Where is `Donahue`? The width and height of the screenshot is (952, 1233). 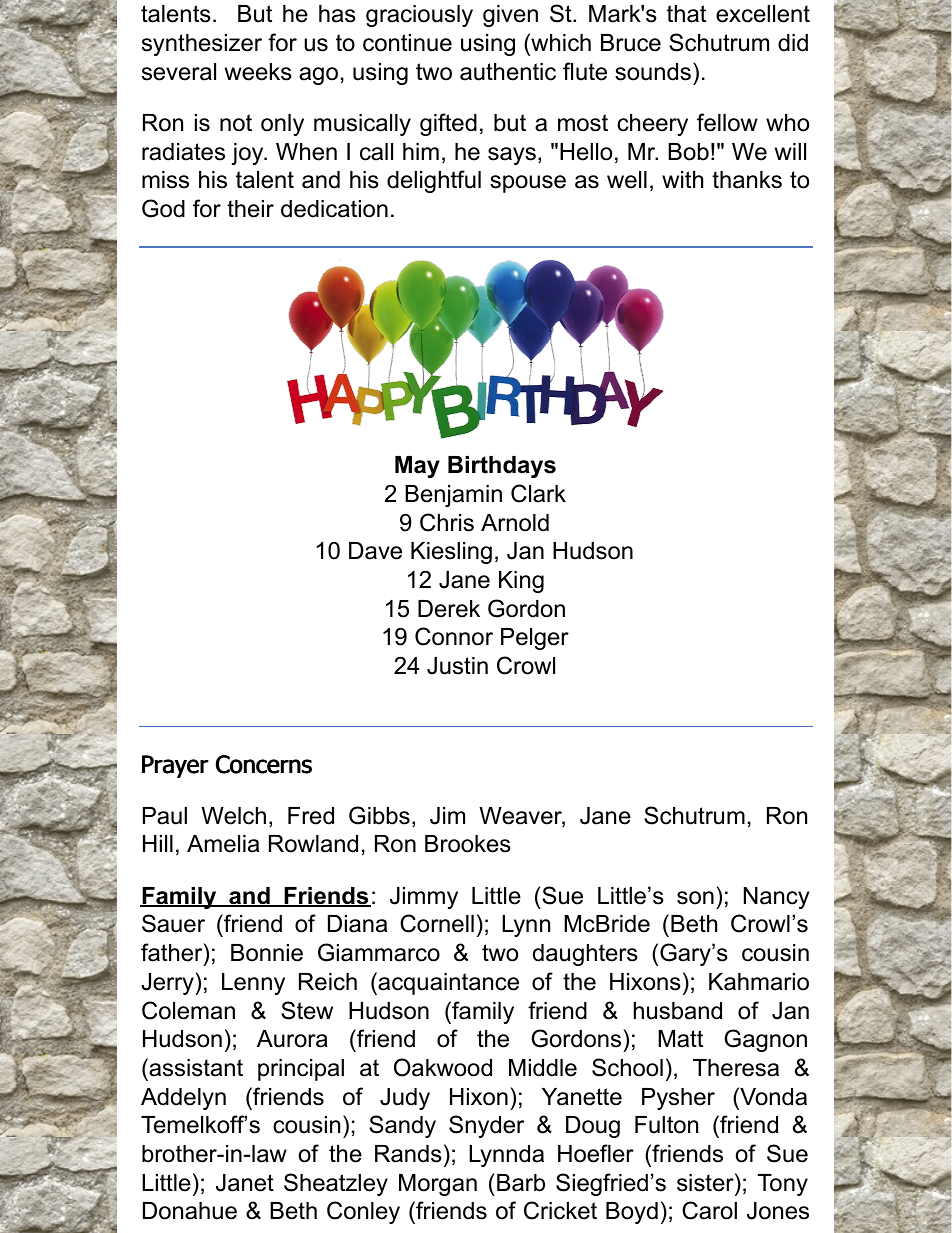 Donahue is located at coordinates (190, 1211).
